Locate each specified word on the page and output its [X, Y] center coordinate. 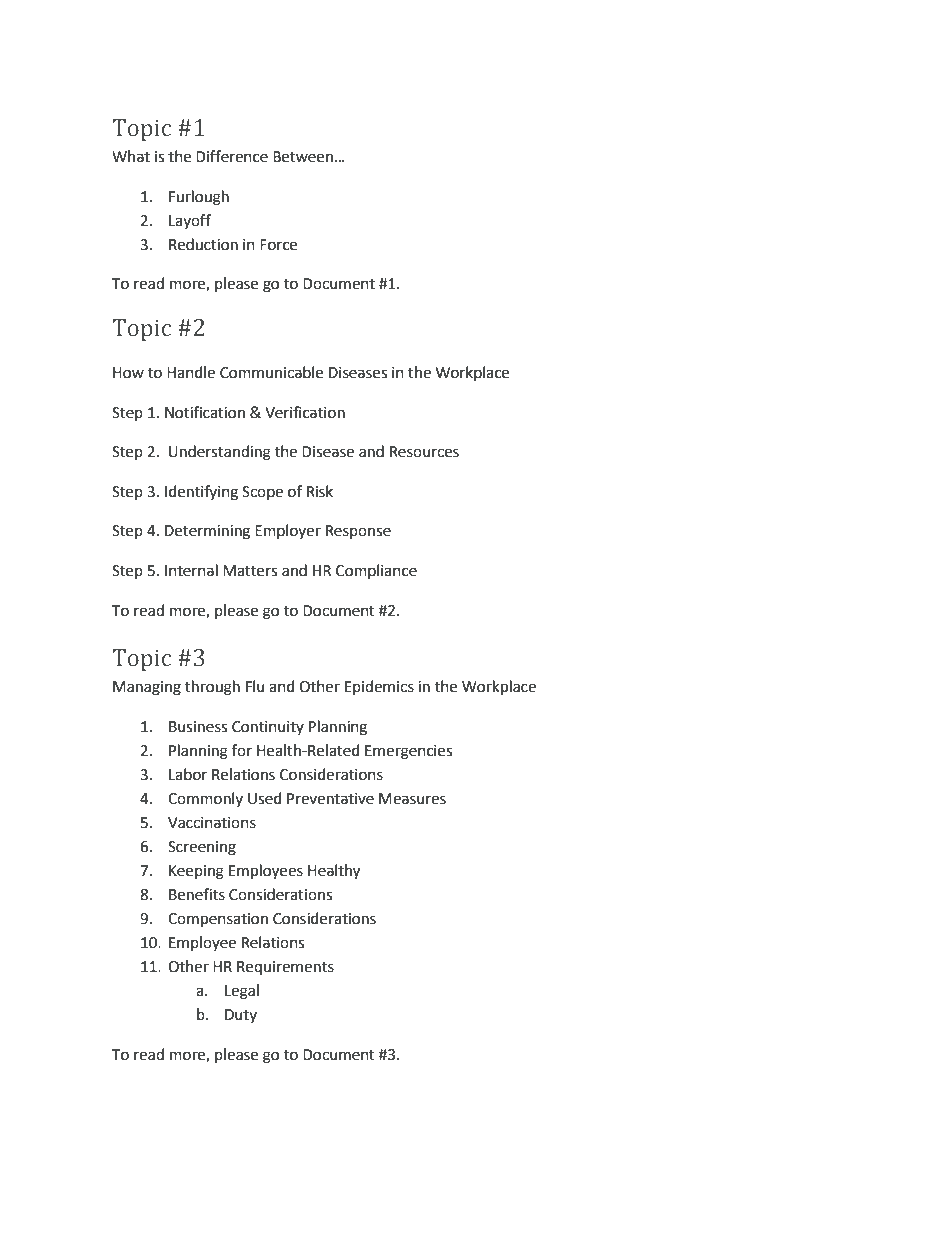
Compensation [218, 920]
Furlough [199, 198]
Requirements [285, 968]
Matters [250, 571]
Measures [412, 799]
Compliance [376, 571]
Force [278, 245]
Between [303, 157]
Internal [191, 570]
